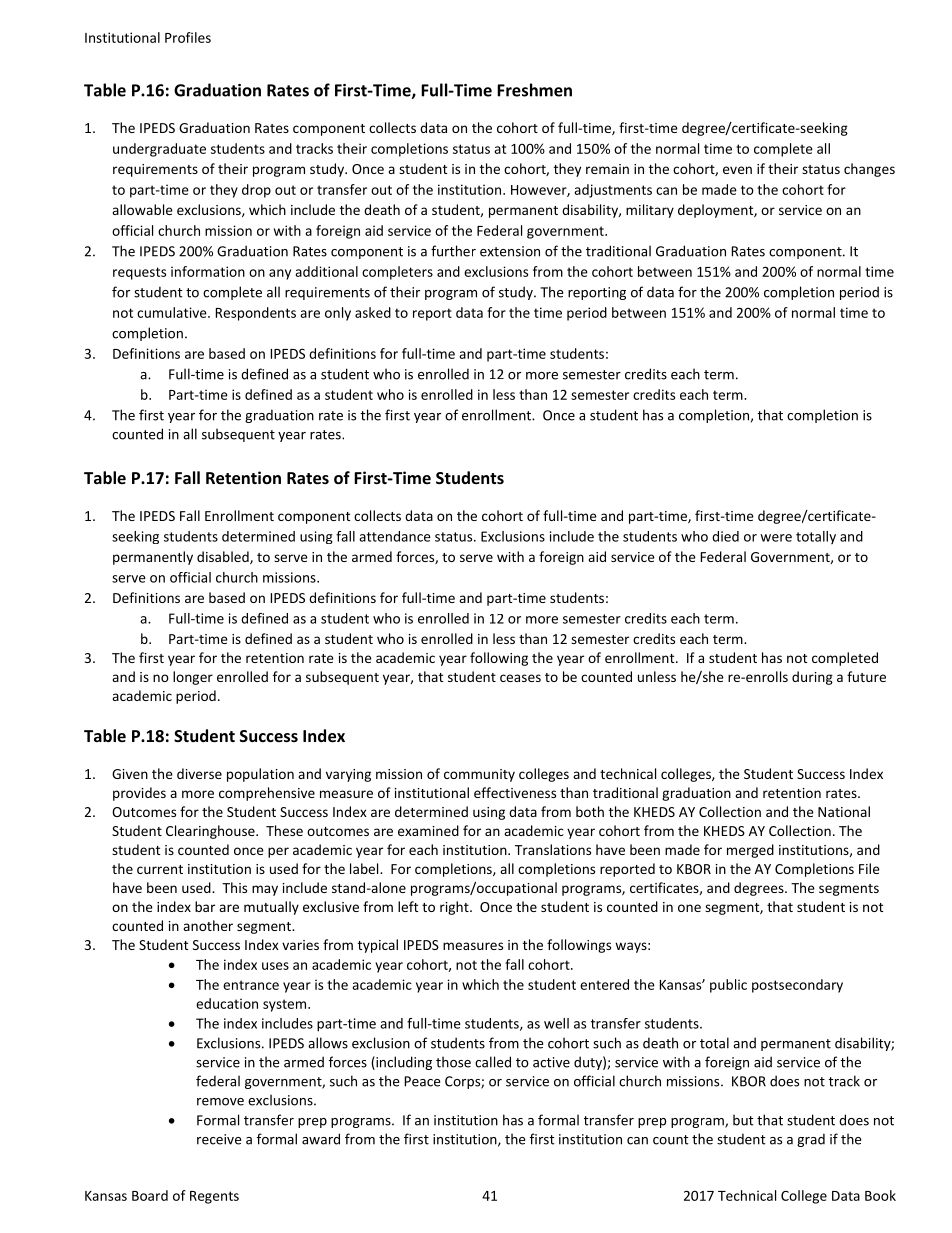 This screenshot has width=952, height=1233. Describe the element at coordinates (812, 678) in the screenshot. I see `during` at that location.
